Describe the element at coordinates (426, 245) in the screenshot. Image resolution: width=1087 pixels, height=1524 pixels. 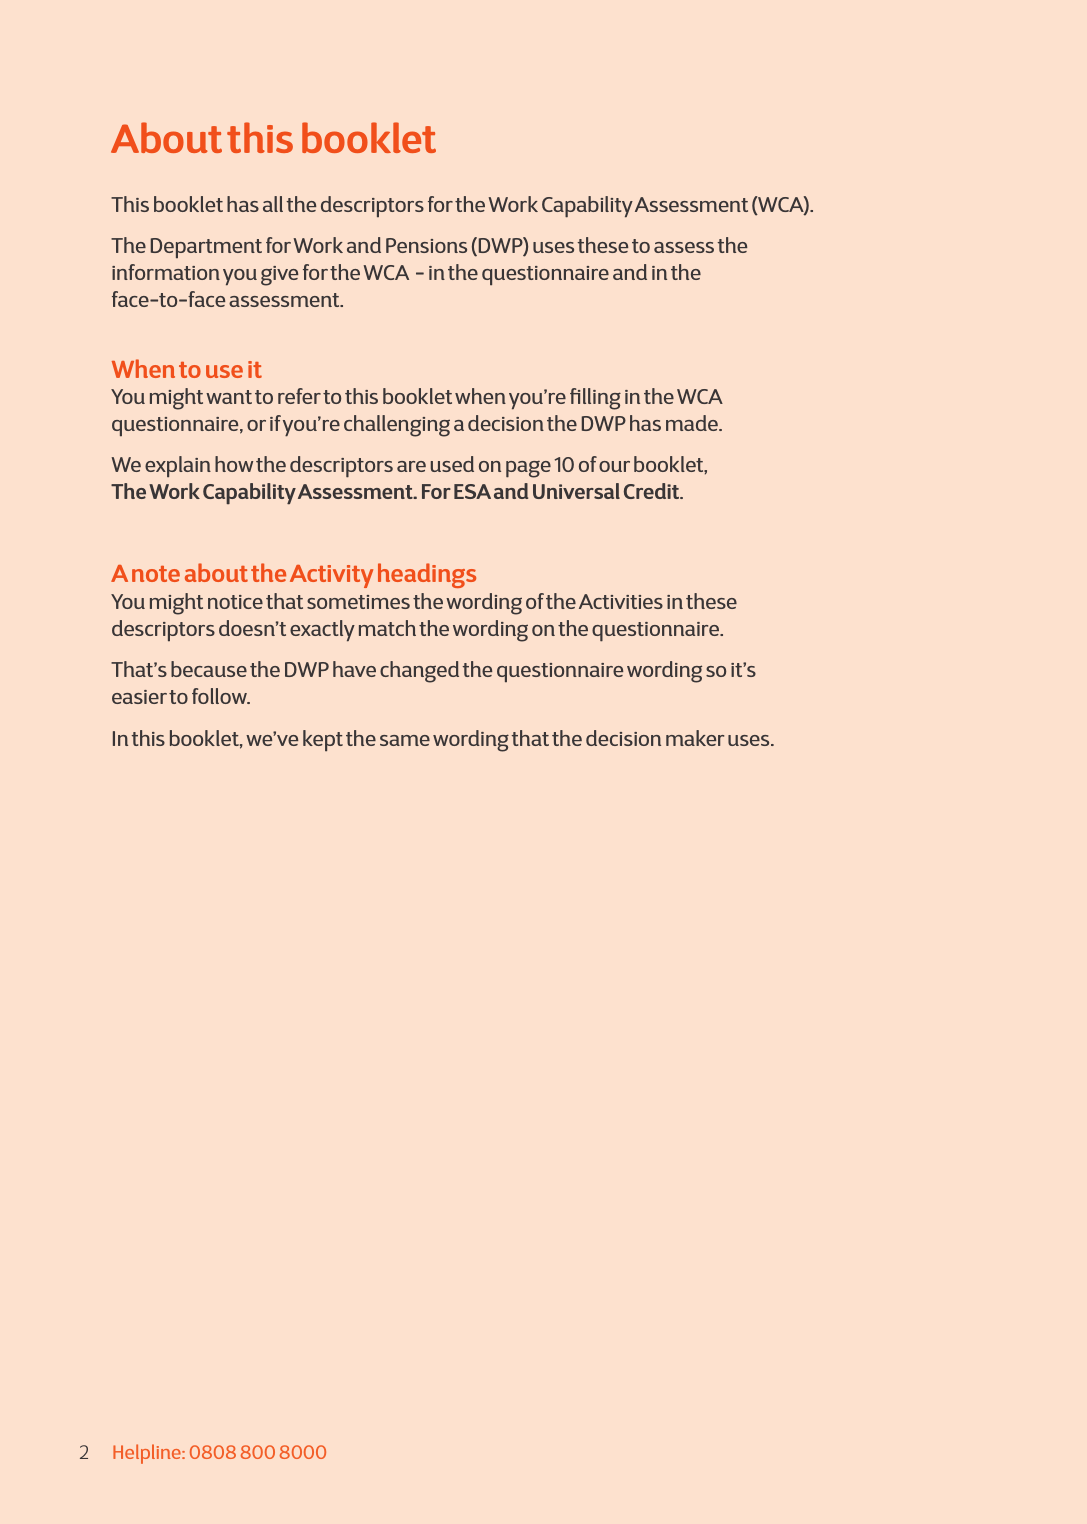
I see `Pensions` at that location.
